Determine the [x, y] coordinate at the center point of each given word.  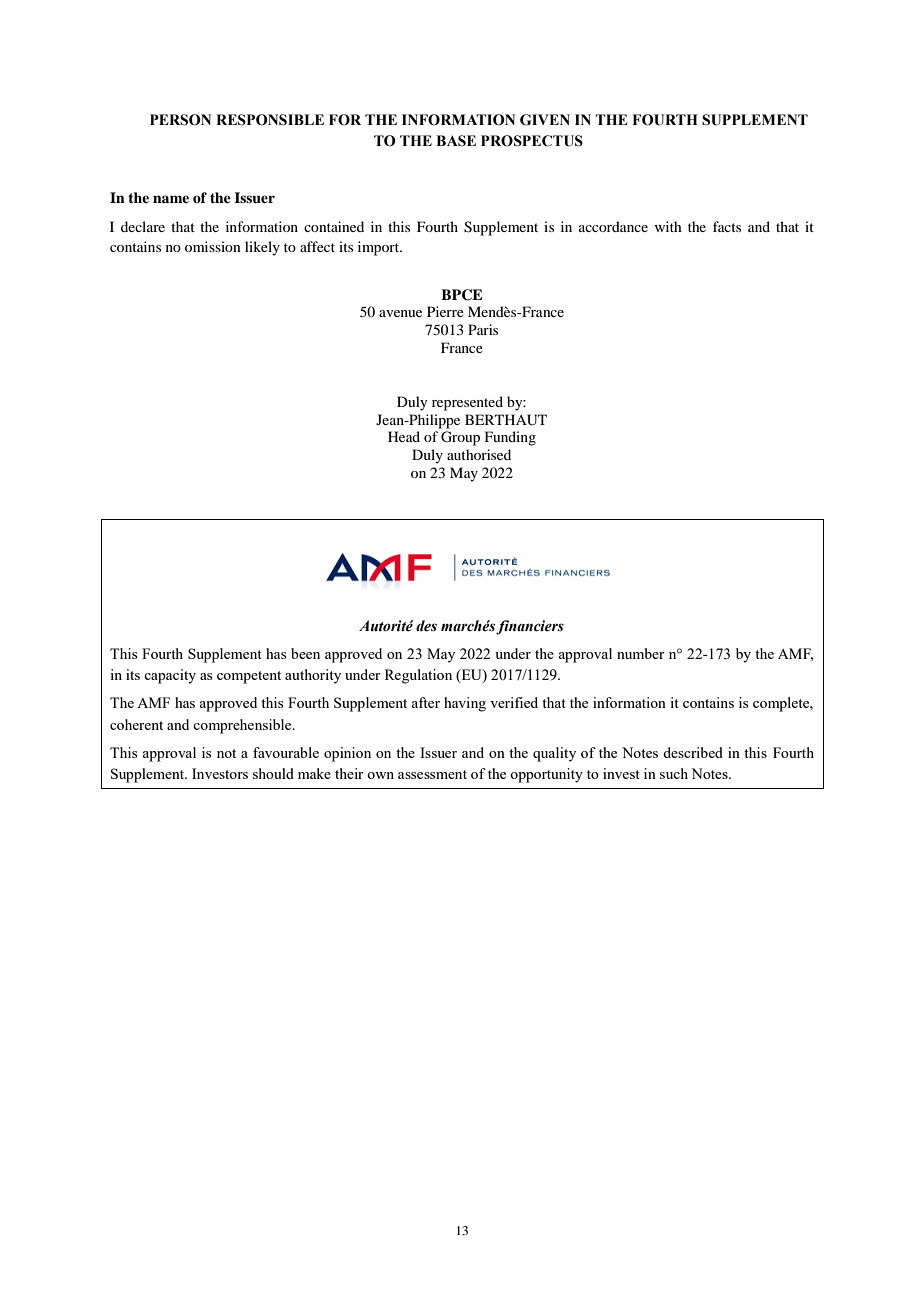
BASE [456, 141]
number [641, 653]
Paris [483, 329]
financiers [530, 627]
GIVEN [545, 120]
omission [213, 246]
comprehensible [243, 726]
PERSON [180, 120]
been [305, 653]
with [668, 226]
